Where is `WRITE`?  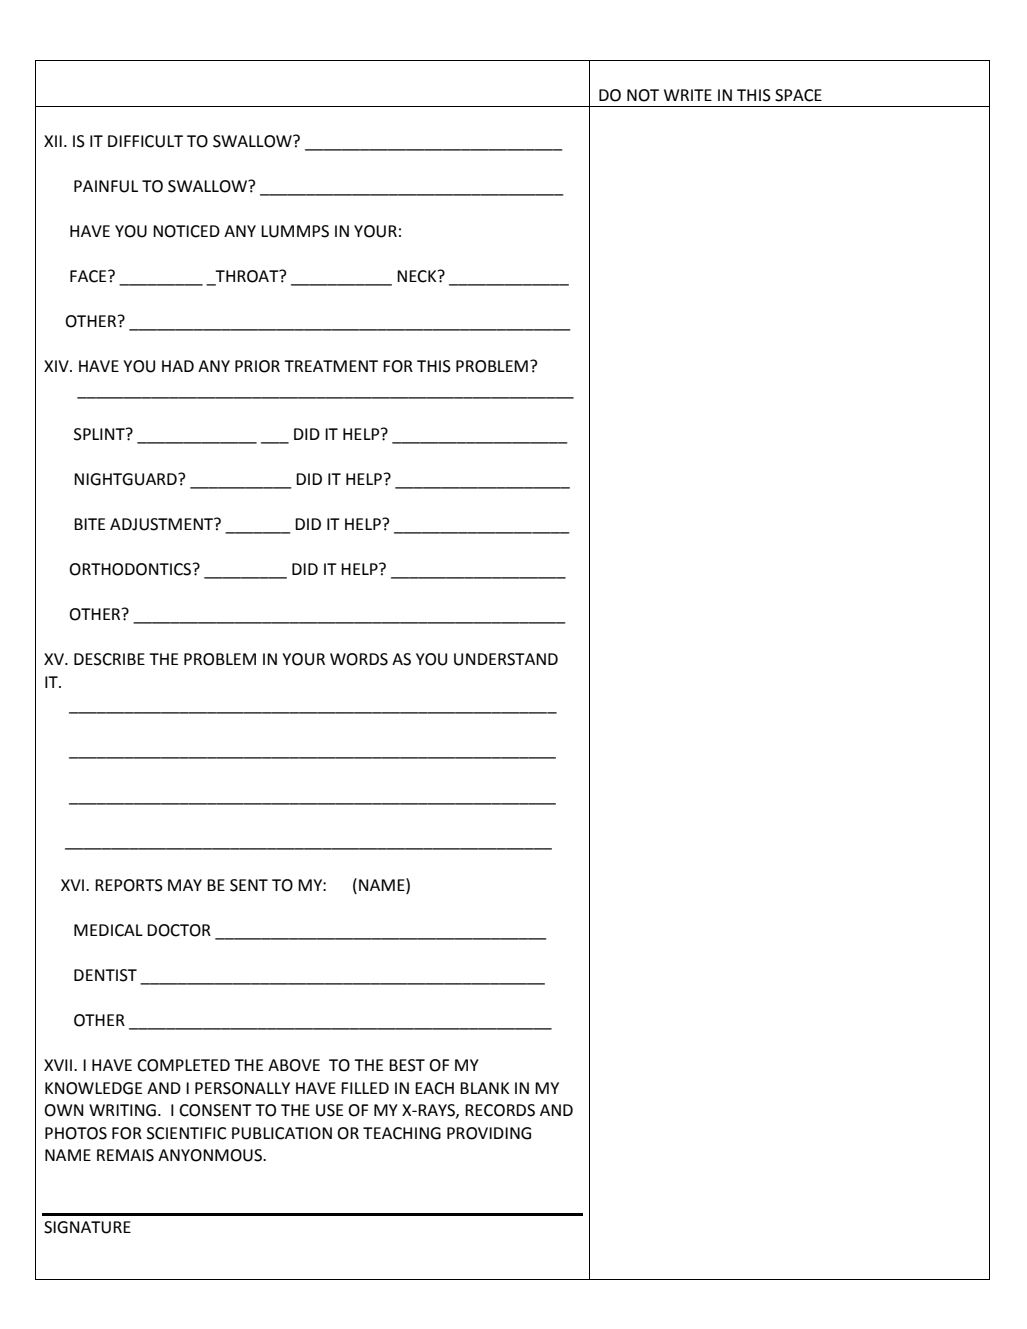 WRITE is located at coordinates (688, 95).
